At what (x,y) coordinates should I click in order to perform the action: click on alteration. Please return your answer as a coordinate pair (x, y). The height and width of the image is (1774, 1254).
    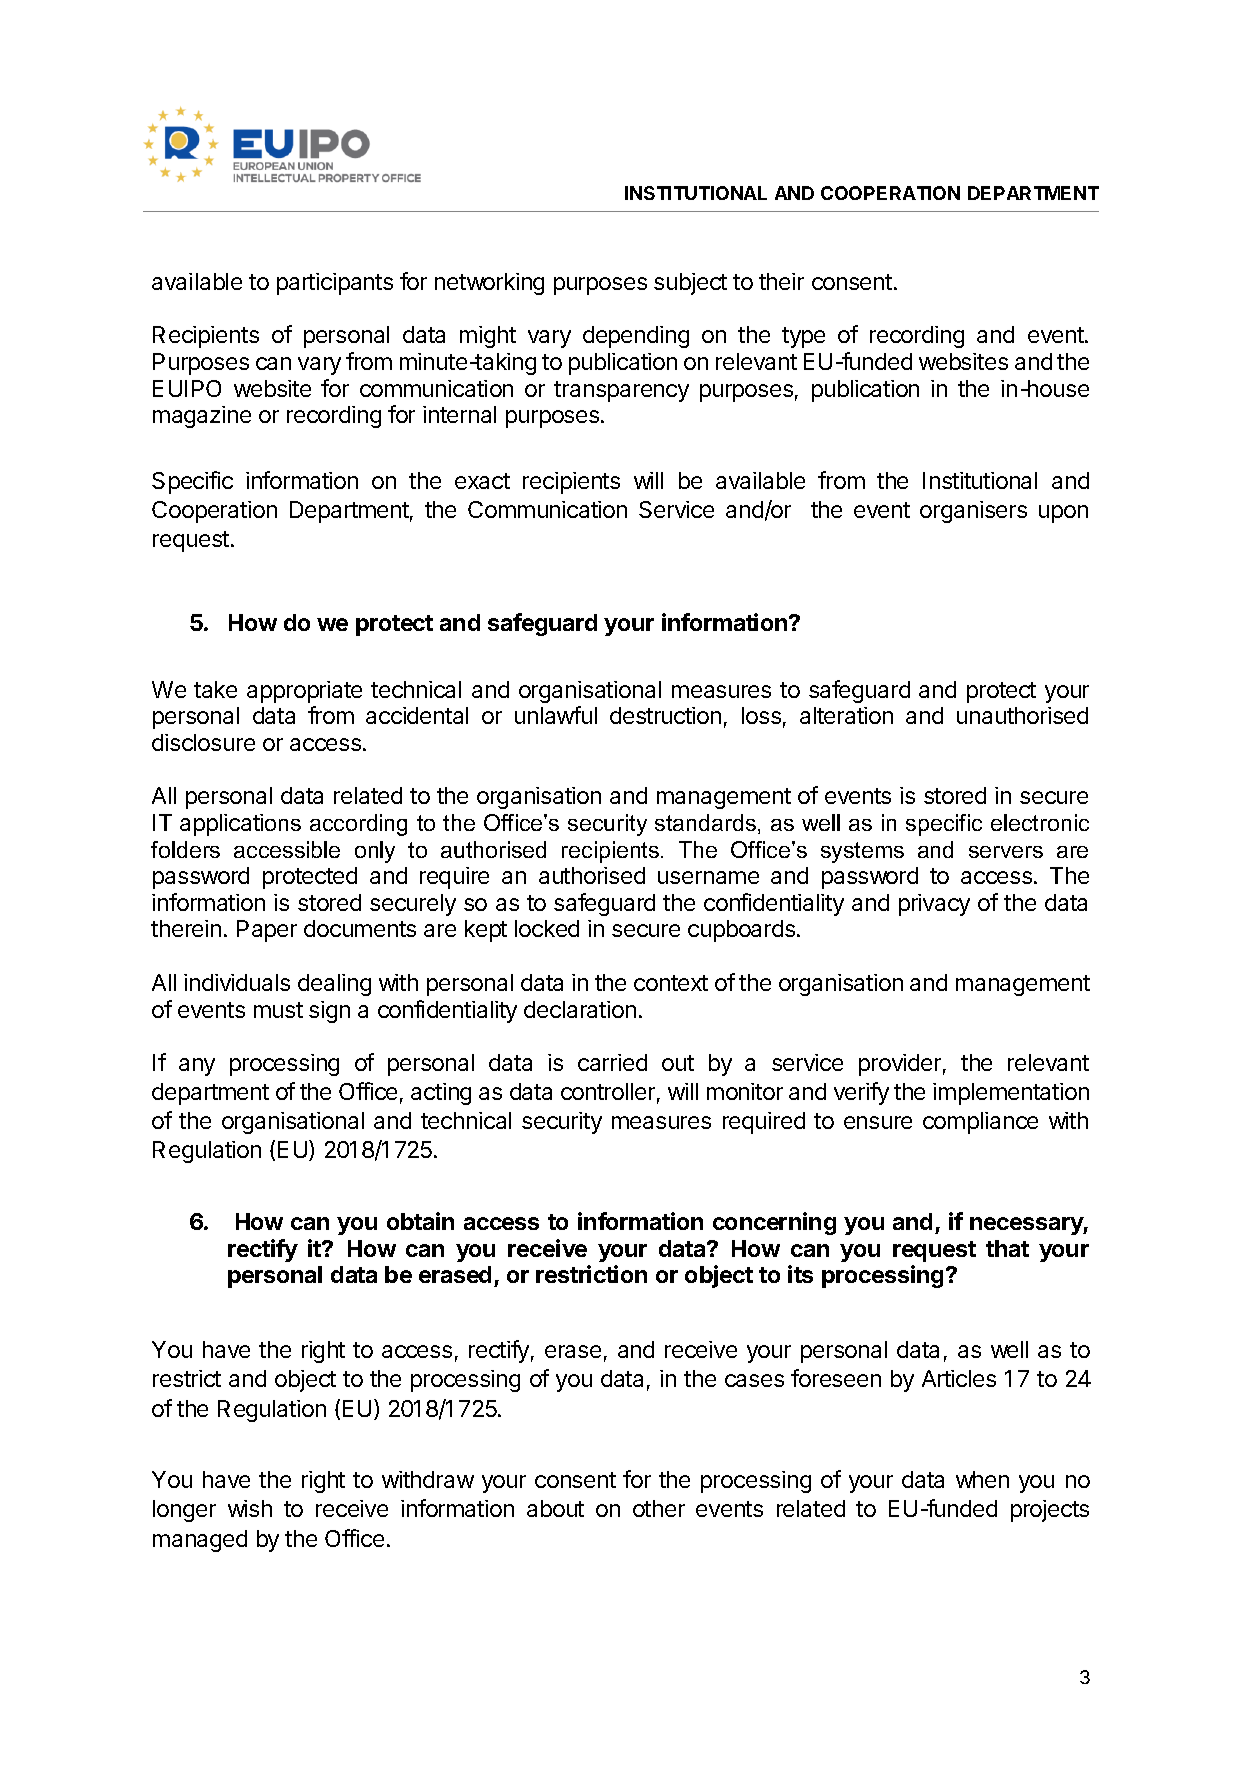
    Looking at the image, I should click on (846, 715).
